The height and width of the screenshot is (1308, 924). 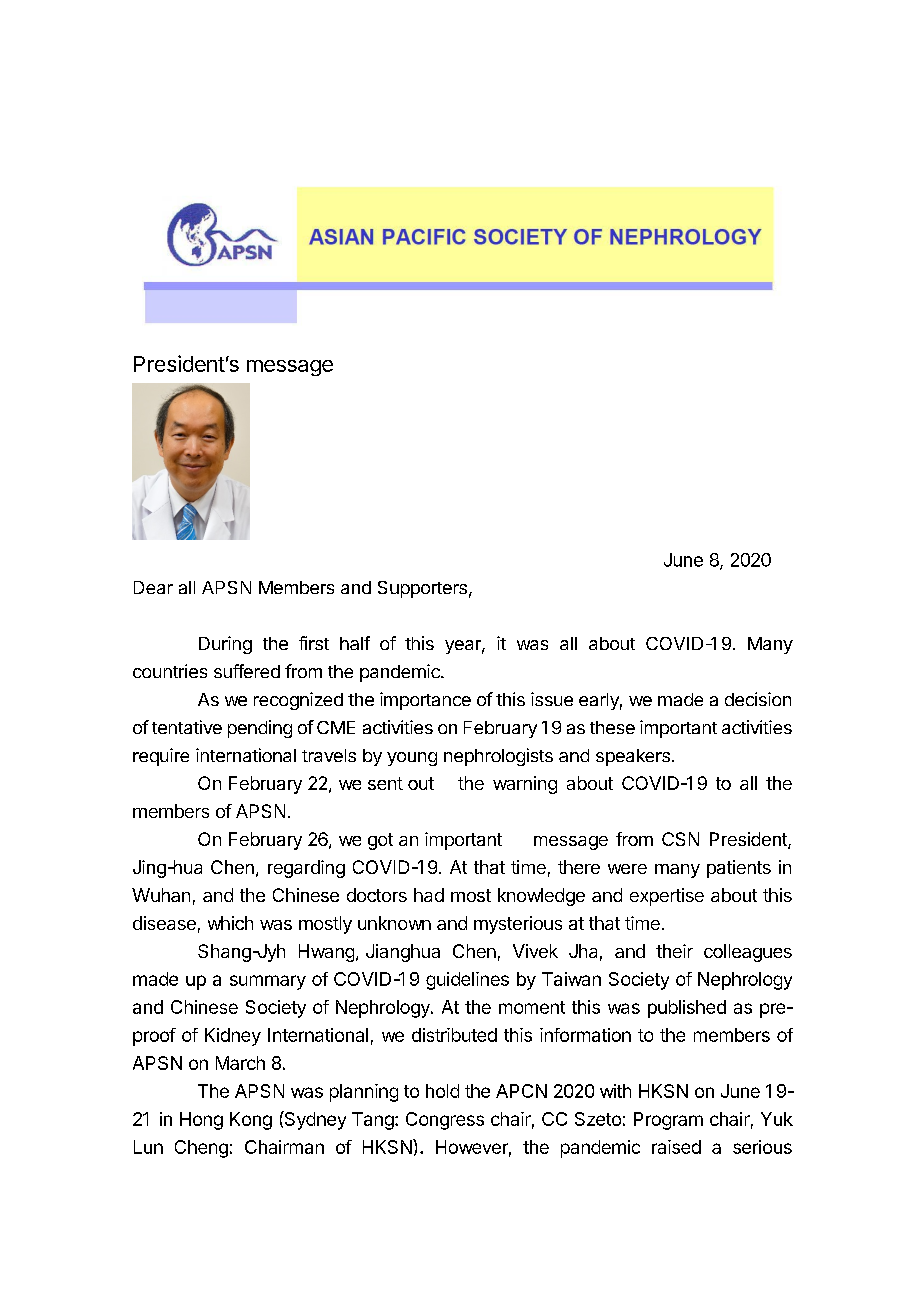 What do you see at coordinates (445, 1121) in the screenshot?
I see `Congress` at bounding box center [445, 1121].
